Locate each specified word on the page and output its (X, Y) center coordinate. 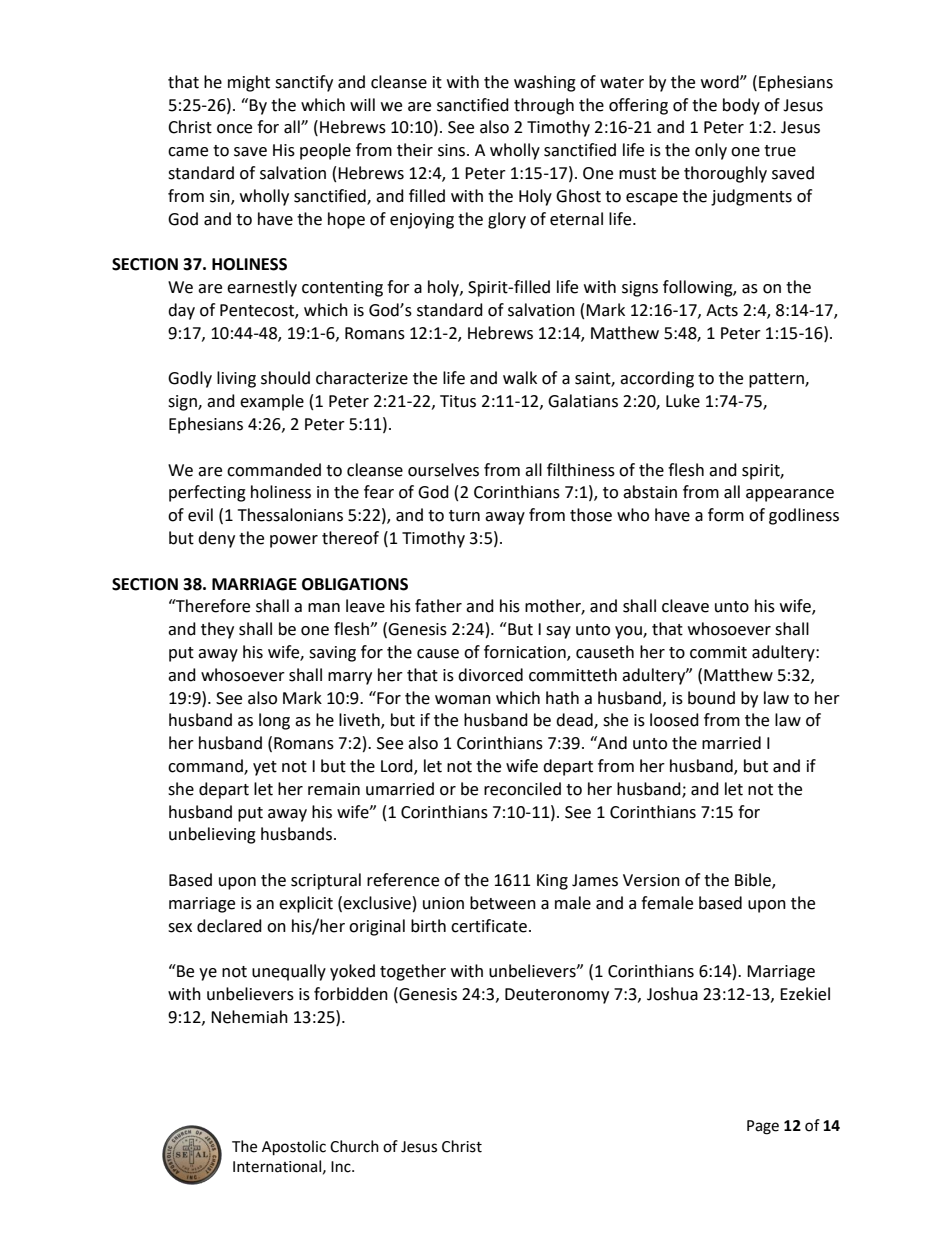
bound (711, 698)
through (544, 106)
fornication (526, 653)
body (741, 106)
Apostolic (294, 1148)
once (234, 129)
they (217, 630)
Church (354, 1146)
